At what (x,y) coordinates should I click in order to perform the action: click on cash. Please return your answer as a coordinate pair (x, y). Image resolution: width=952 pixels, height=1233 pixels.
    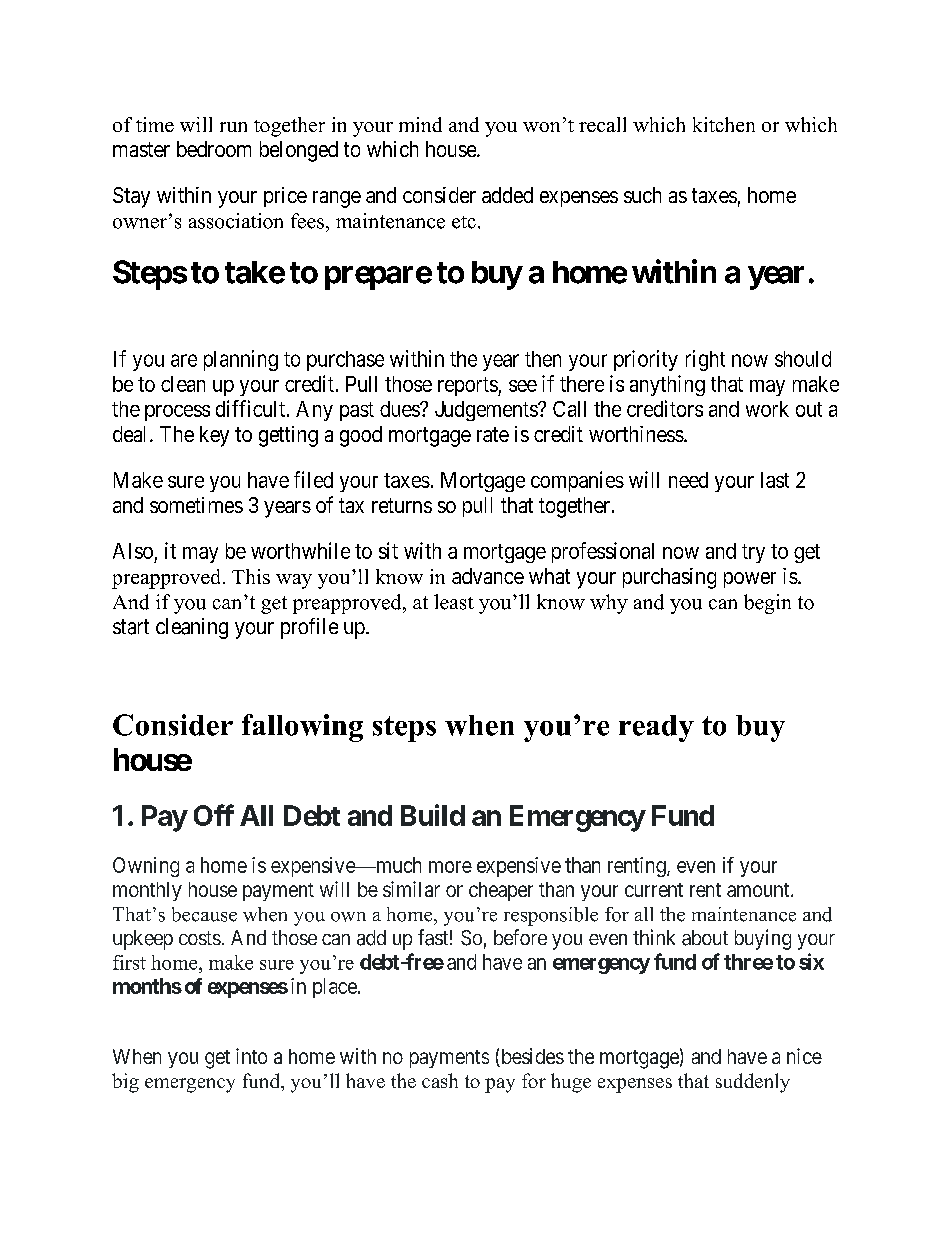
    Looking at the image, I should click on (440, 1080).
